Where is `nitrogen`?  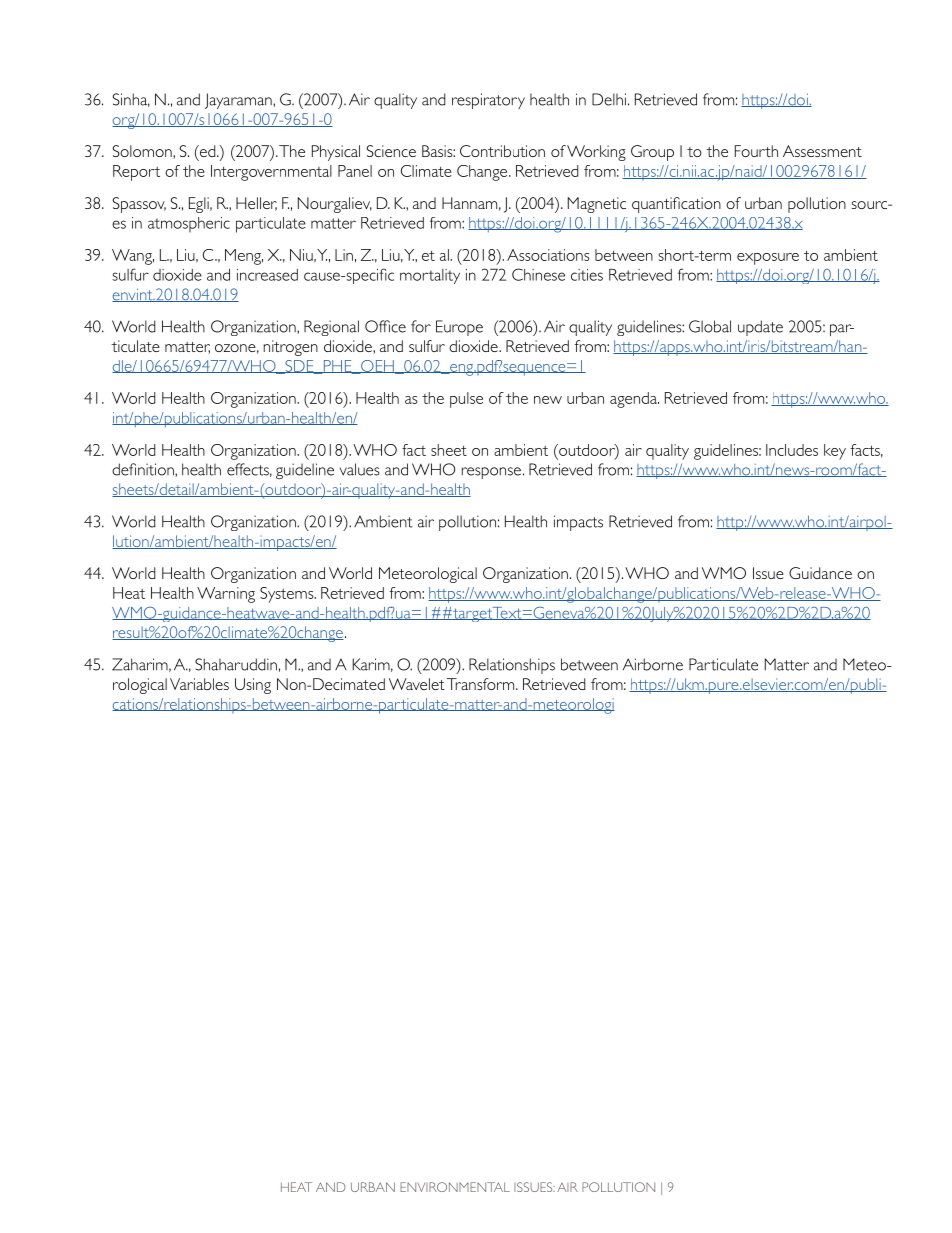
nitrogen is located at coordinates (291, 348).
